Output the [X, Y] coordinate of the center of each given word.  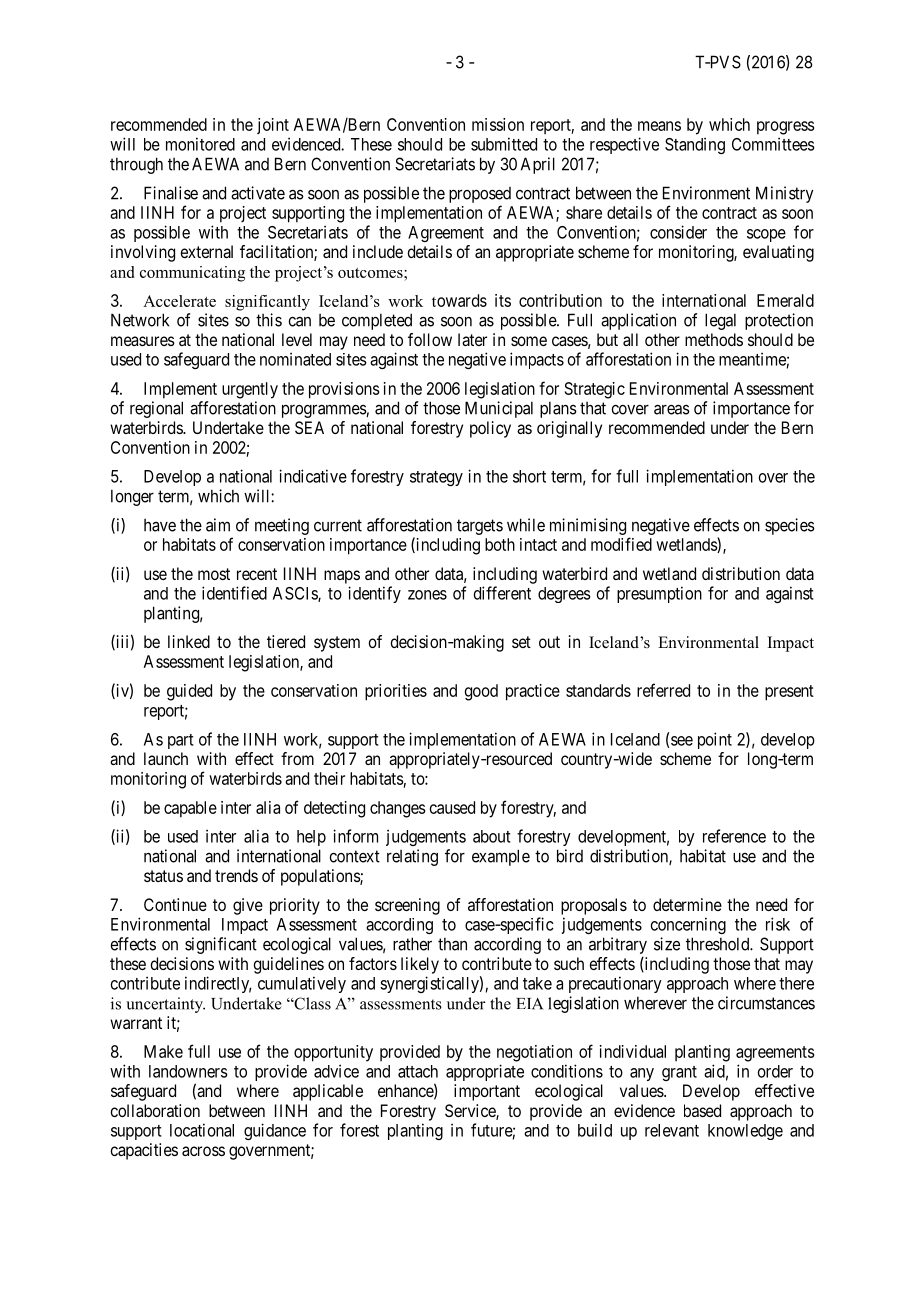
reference [734, 836]
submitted [504, 144]
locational [202, 1130]
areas [672, 409]
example [501, 857]
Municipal [499, 409]
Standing [695, 145]
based [702, 1110]
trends [236, 875]
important [487, 1092]
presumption [659, 594]
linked [189, 641]
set [521, 642]
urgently [250, 390]
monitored [200, 144]
